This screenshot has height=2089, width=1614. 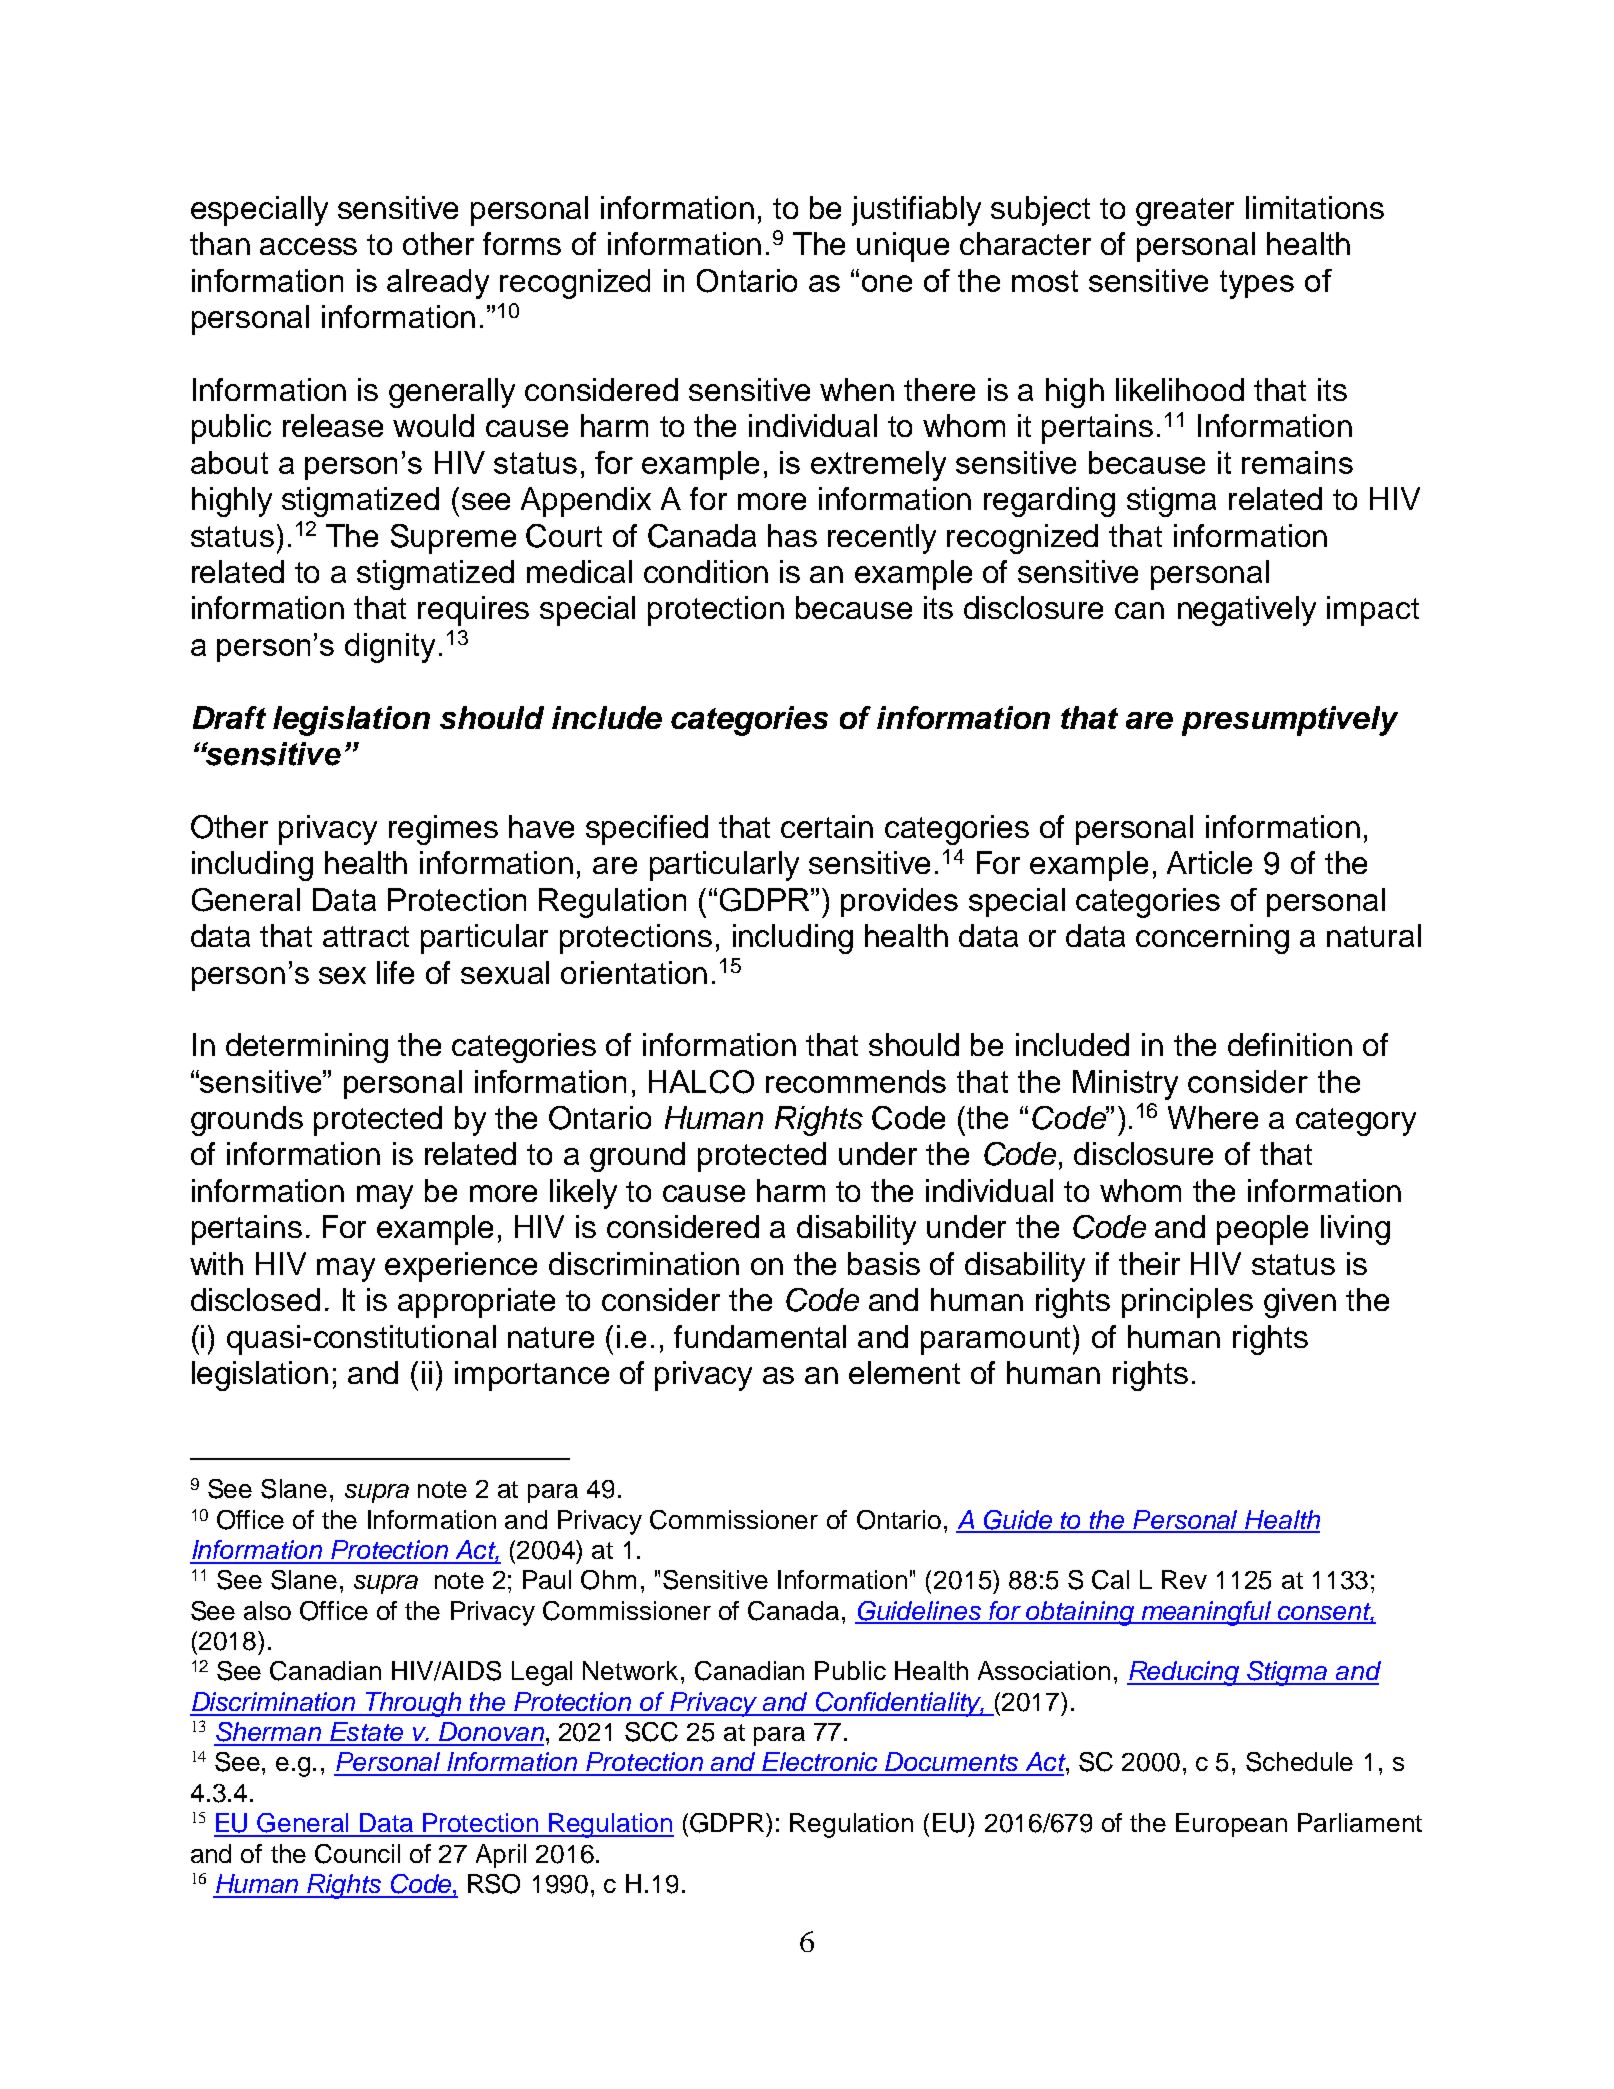 I want to click on determining, so click(x=307, y=1048).
